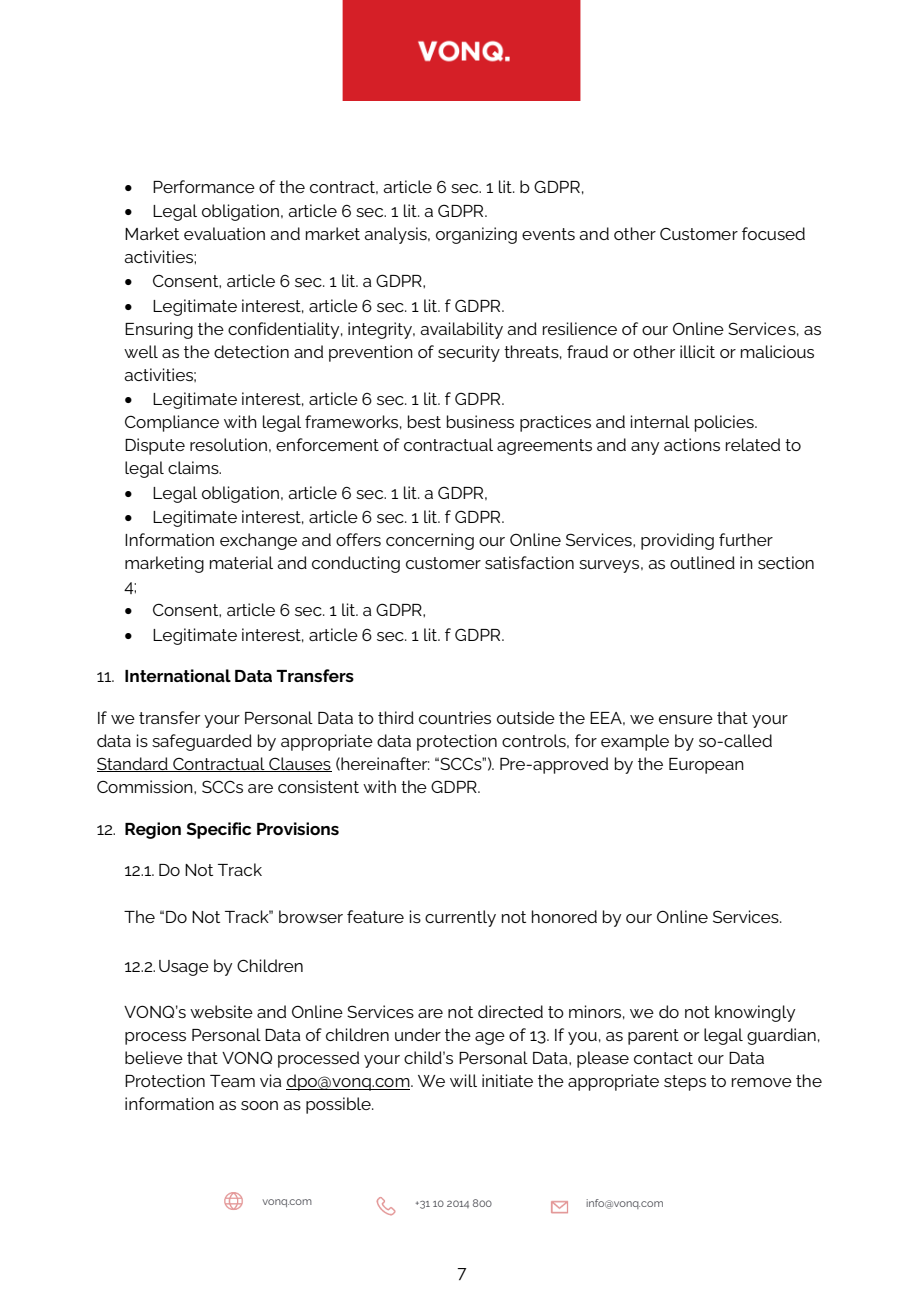  What do you see at coordinates (773, 233) in the screenshot?
I see `focused` at bounding box center [773, 233].
